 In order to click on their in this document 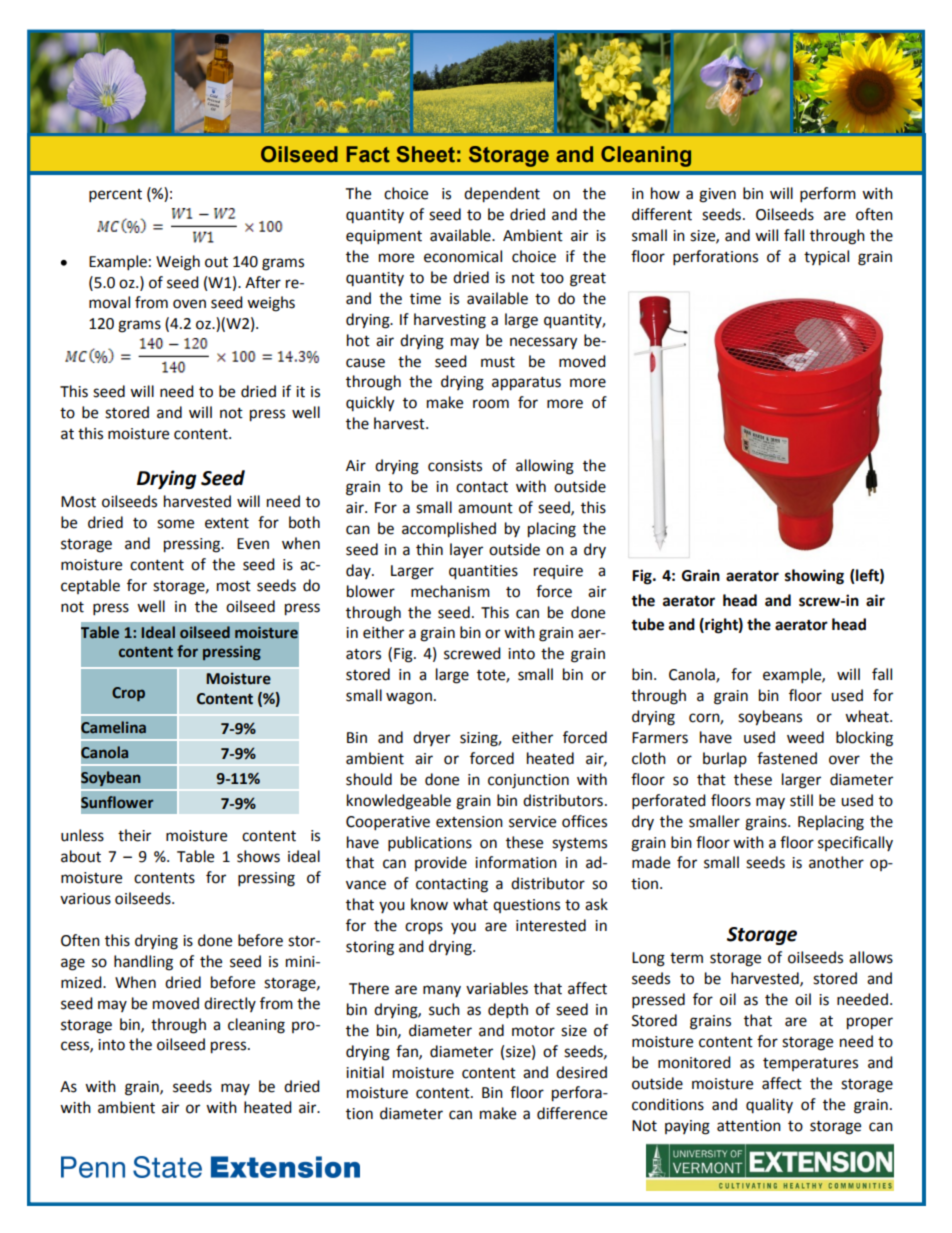, I will do `click(134, 835)`.
